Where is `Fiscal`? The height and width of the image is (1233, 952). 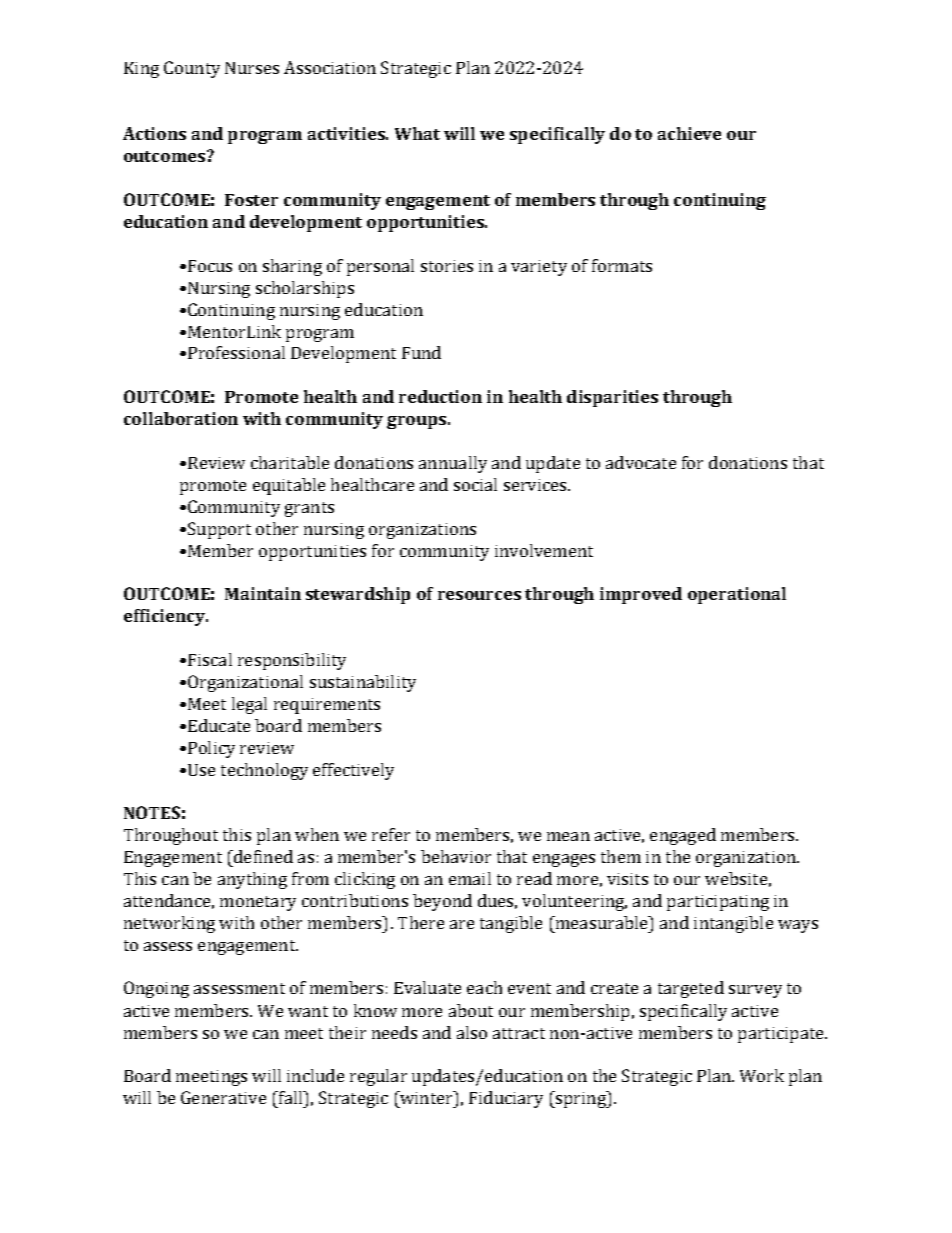
Fiscal is located at coordinates (210, 659).
